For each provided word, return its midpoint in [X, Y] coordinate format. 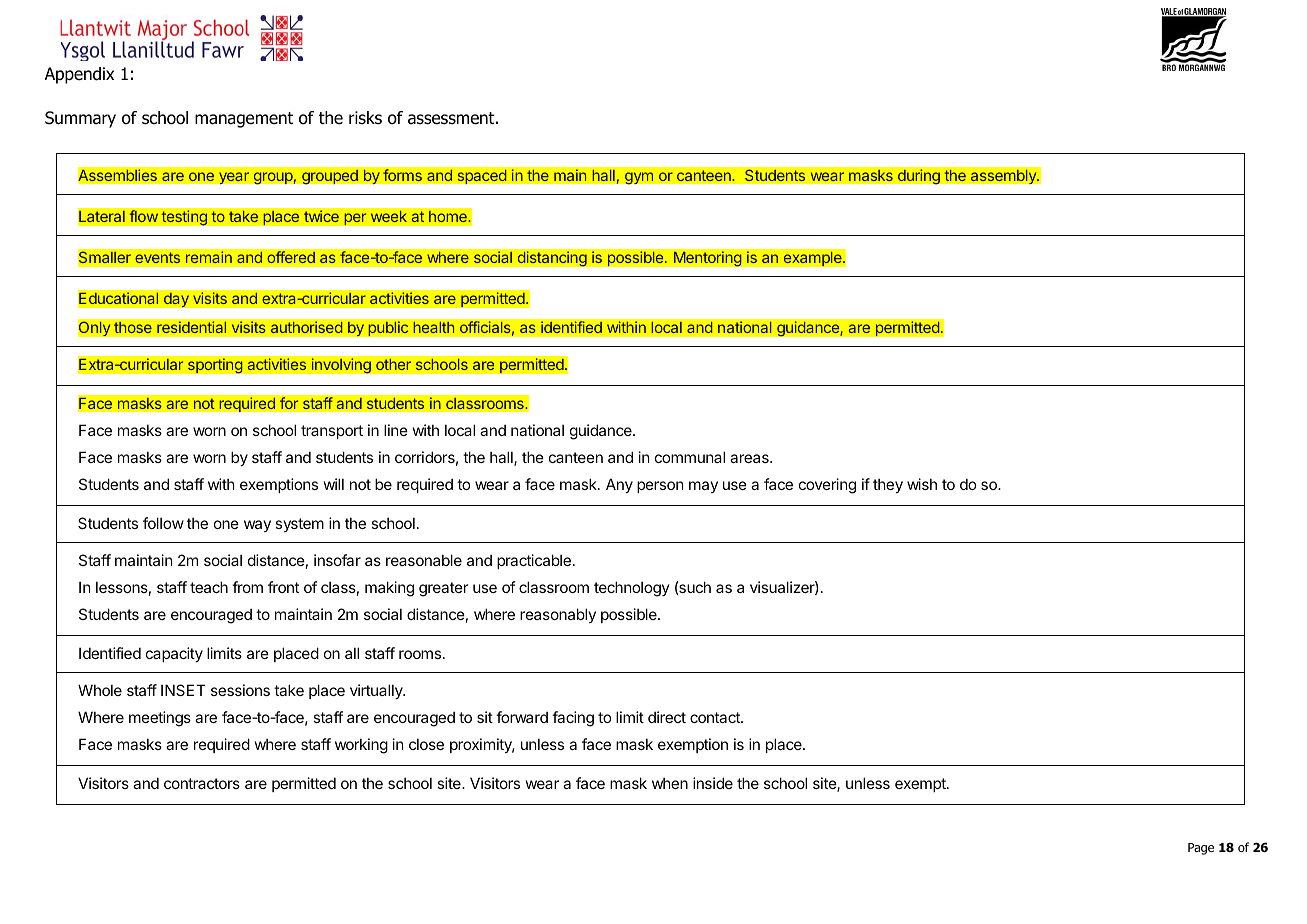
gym [639, 178]
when [670, 783]
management [244, 120]
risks [365, 118]
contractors [202, 783]
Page [1201, 849]
